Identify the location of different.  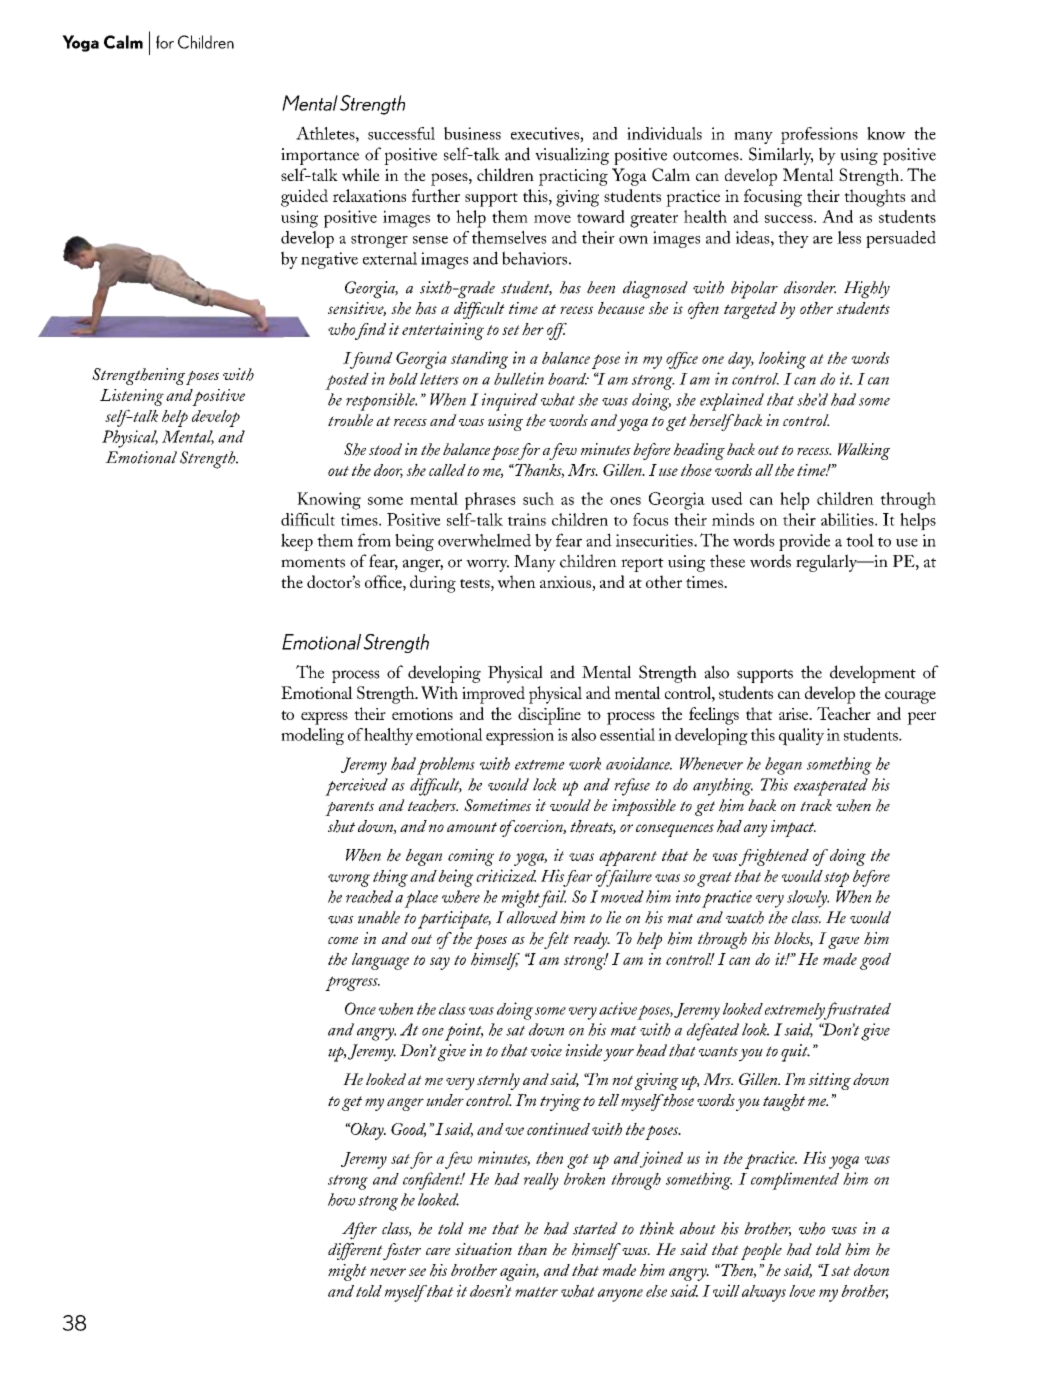
(355, 1251).
